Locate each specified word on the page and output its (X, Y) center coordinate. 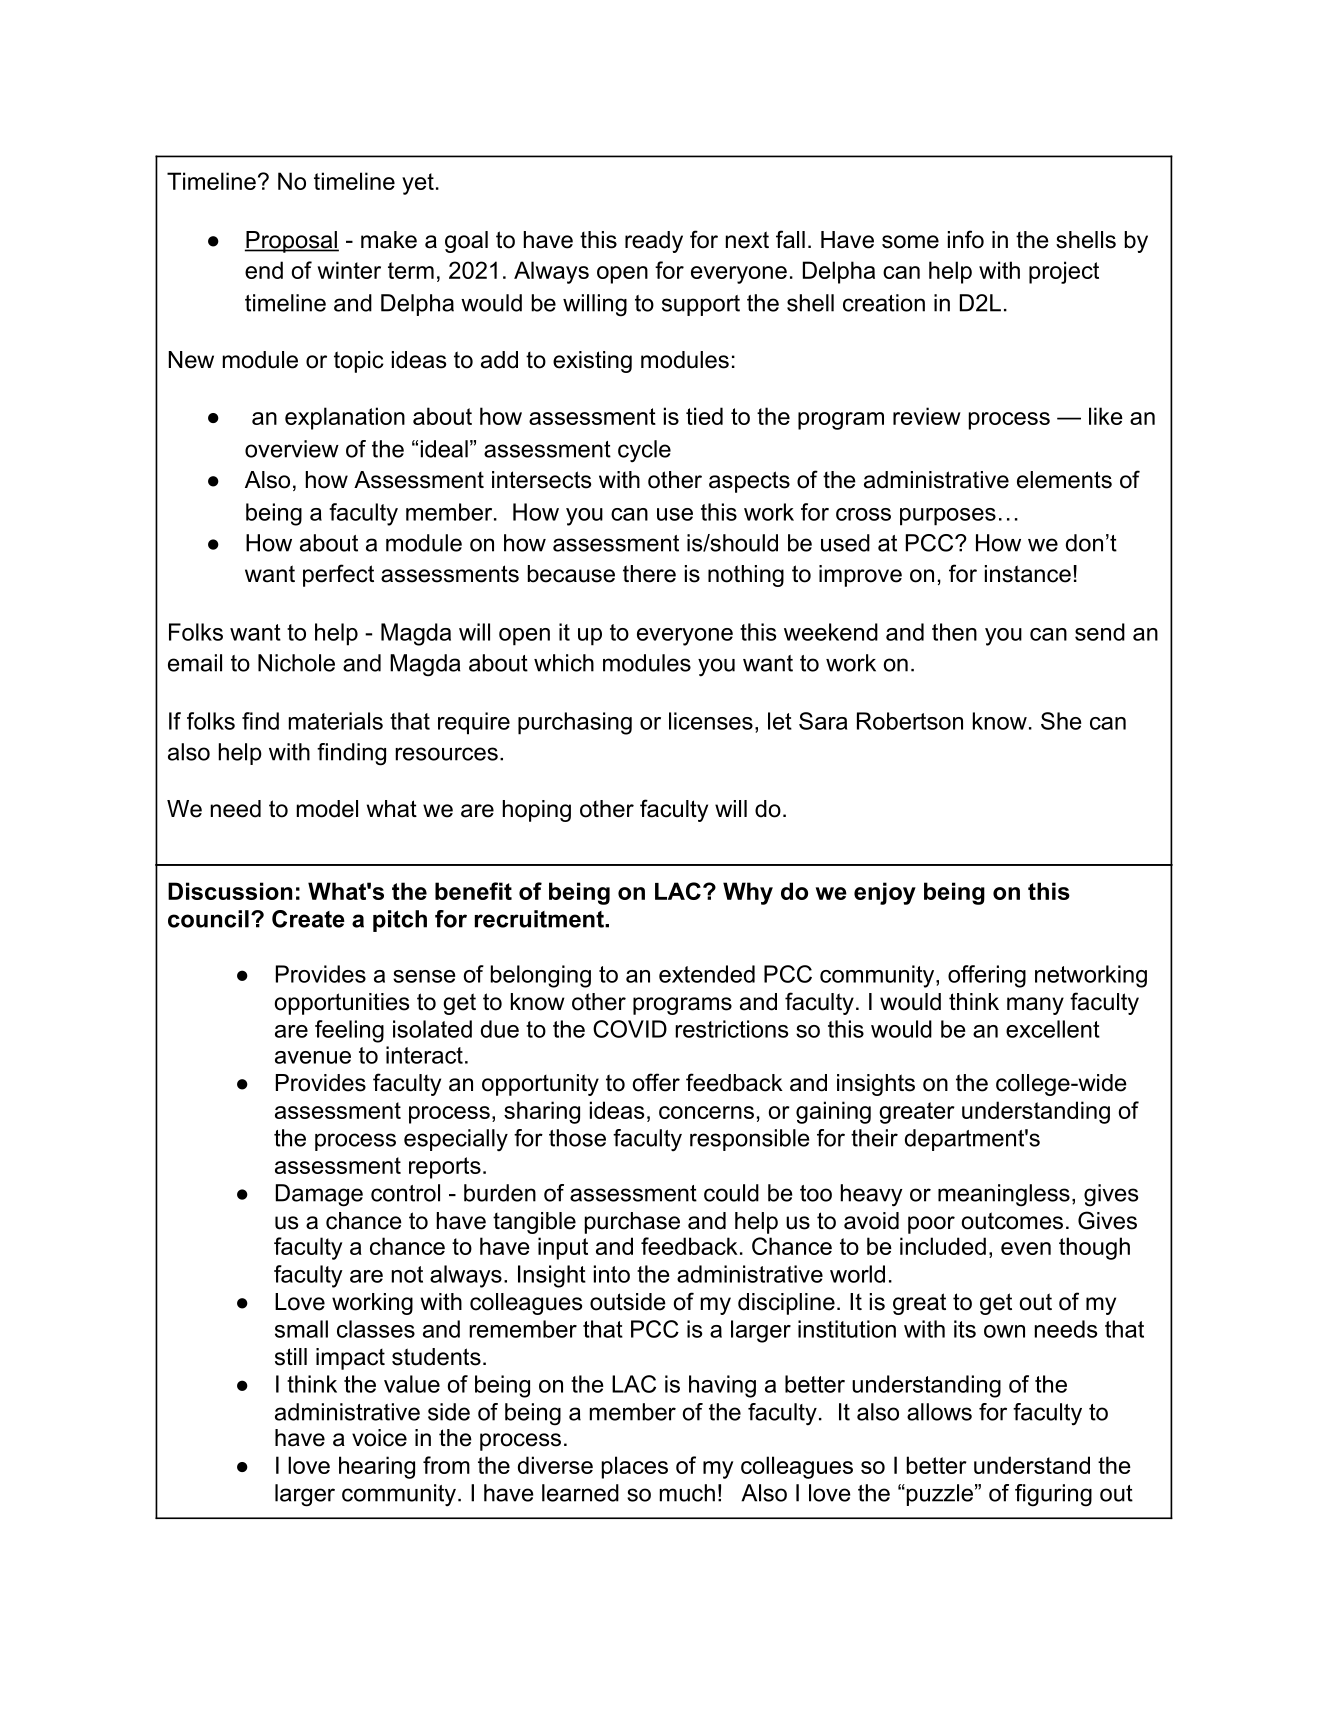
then (954, 632)
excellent (1053, 1029)
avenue (313, 1057)
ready (654, 242)
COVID (630, 1029)
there (649, 574)
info (966, 239)
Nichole (296, 663)
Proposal (292, 242)
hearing (377, 1467)
